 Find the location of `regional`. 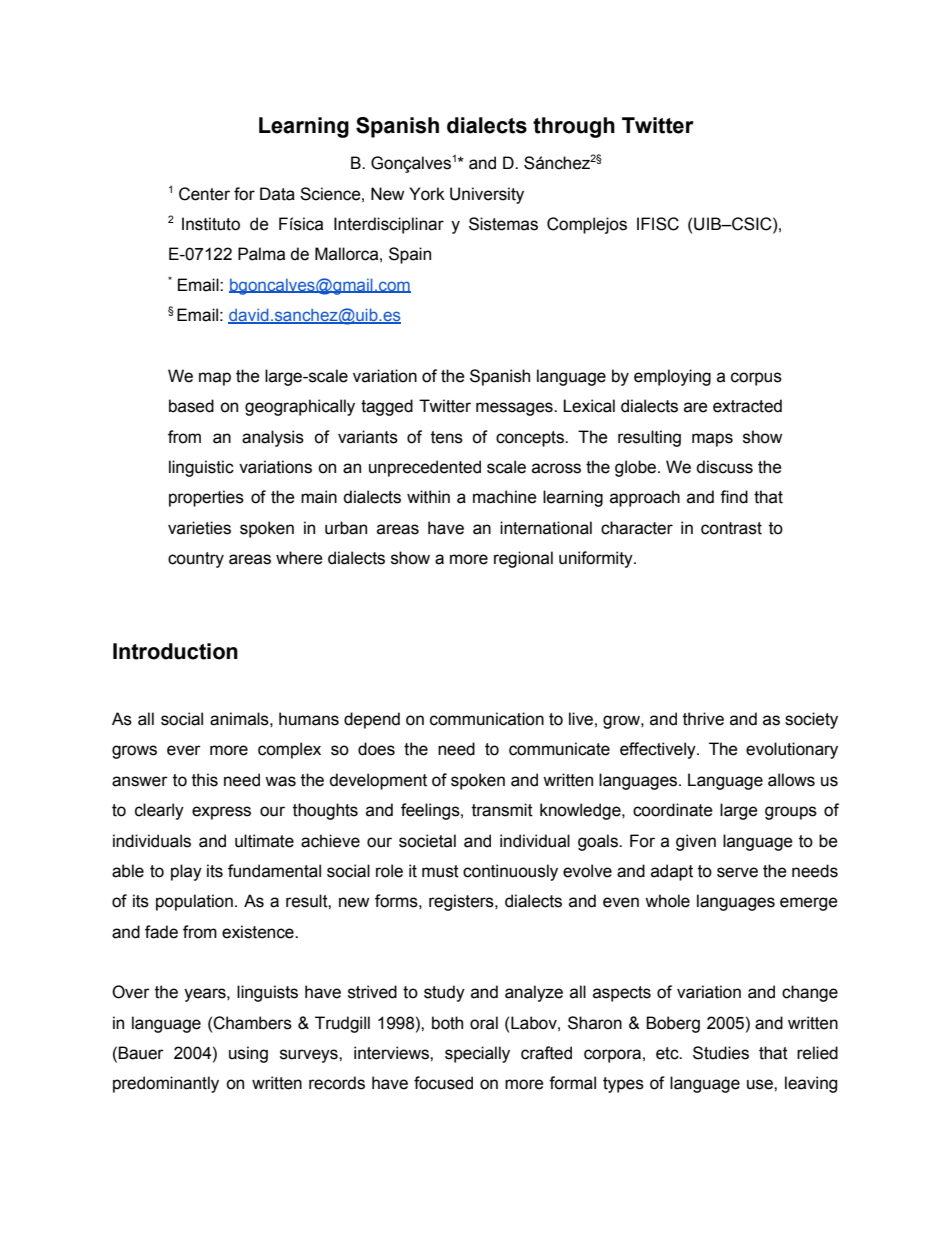

regional is located at coordinates (523, 559).
